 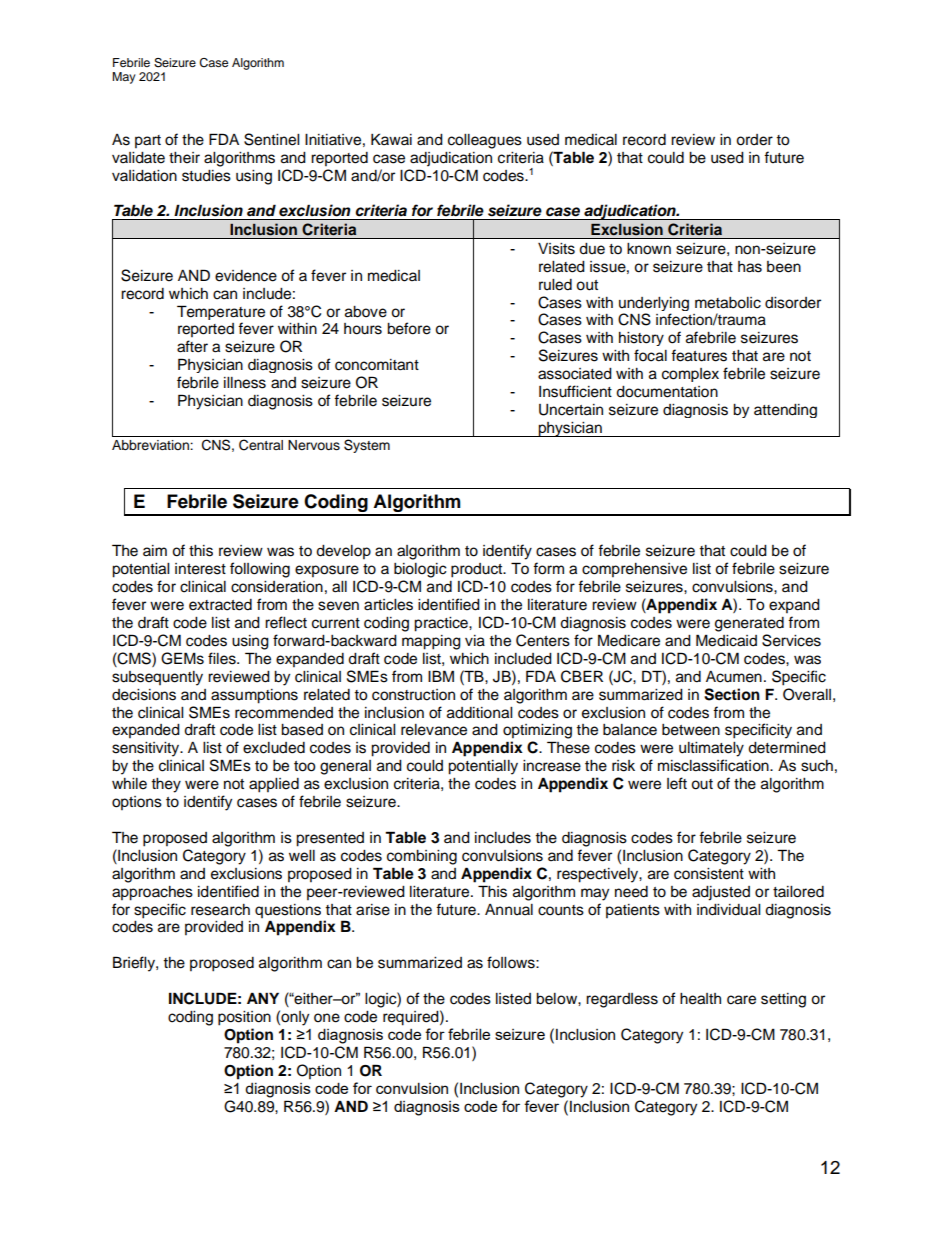 I want to click on generated, so click(x=749, y=624).
